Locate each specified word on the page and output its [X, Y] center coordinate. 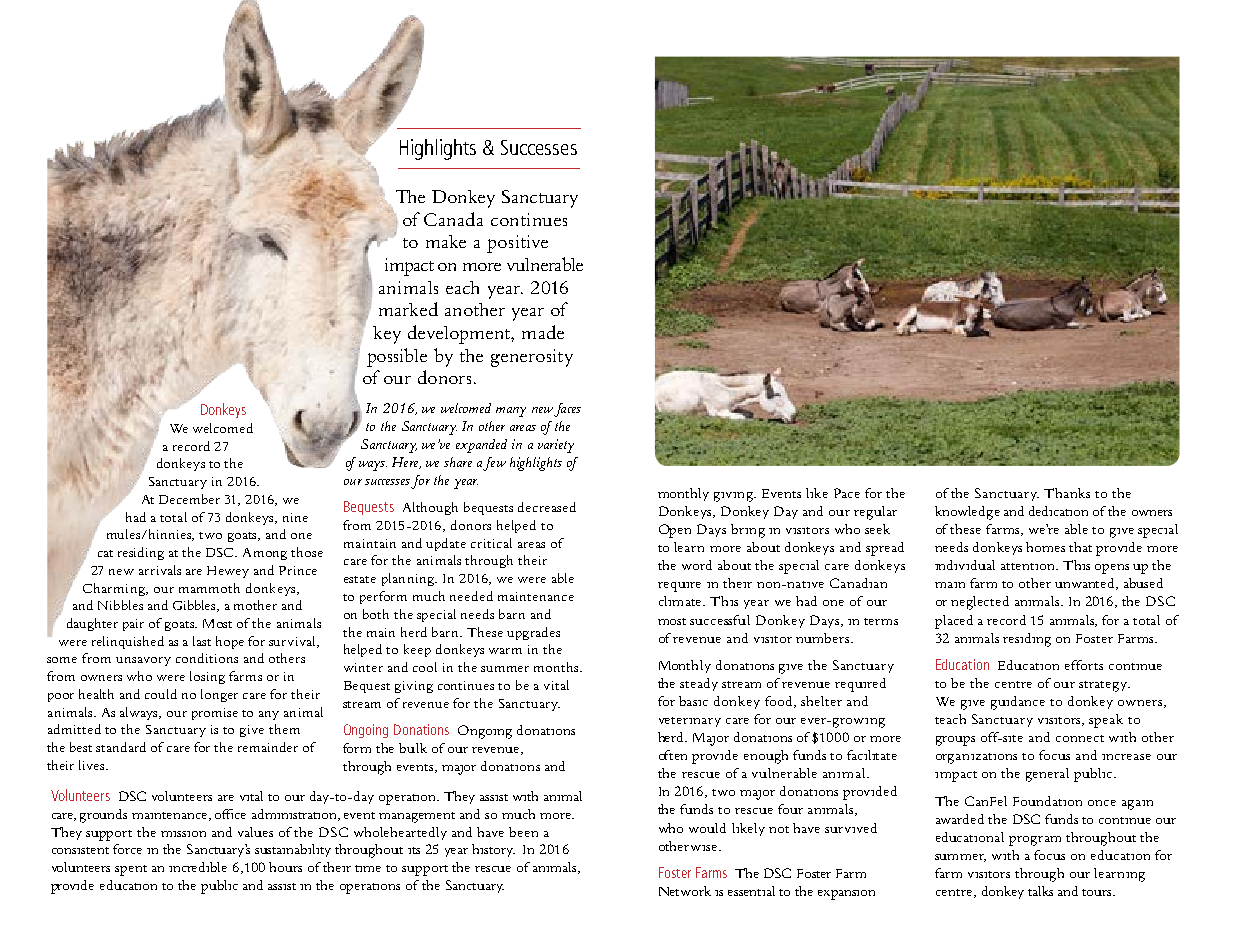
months [557, 667]
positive [517, 244]
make [446, 241]
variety [556, 446]
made [543, 332]
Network [685, 891]
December [189, 499]
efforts [1084, 665]
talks [1040, 891]
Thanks [1067, 493]
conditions [207, 658]
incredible [198, 867]
